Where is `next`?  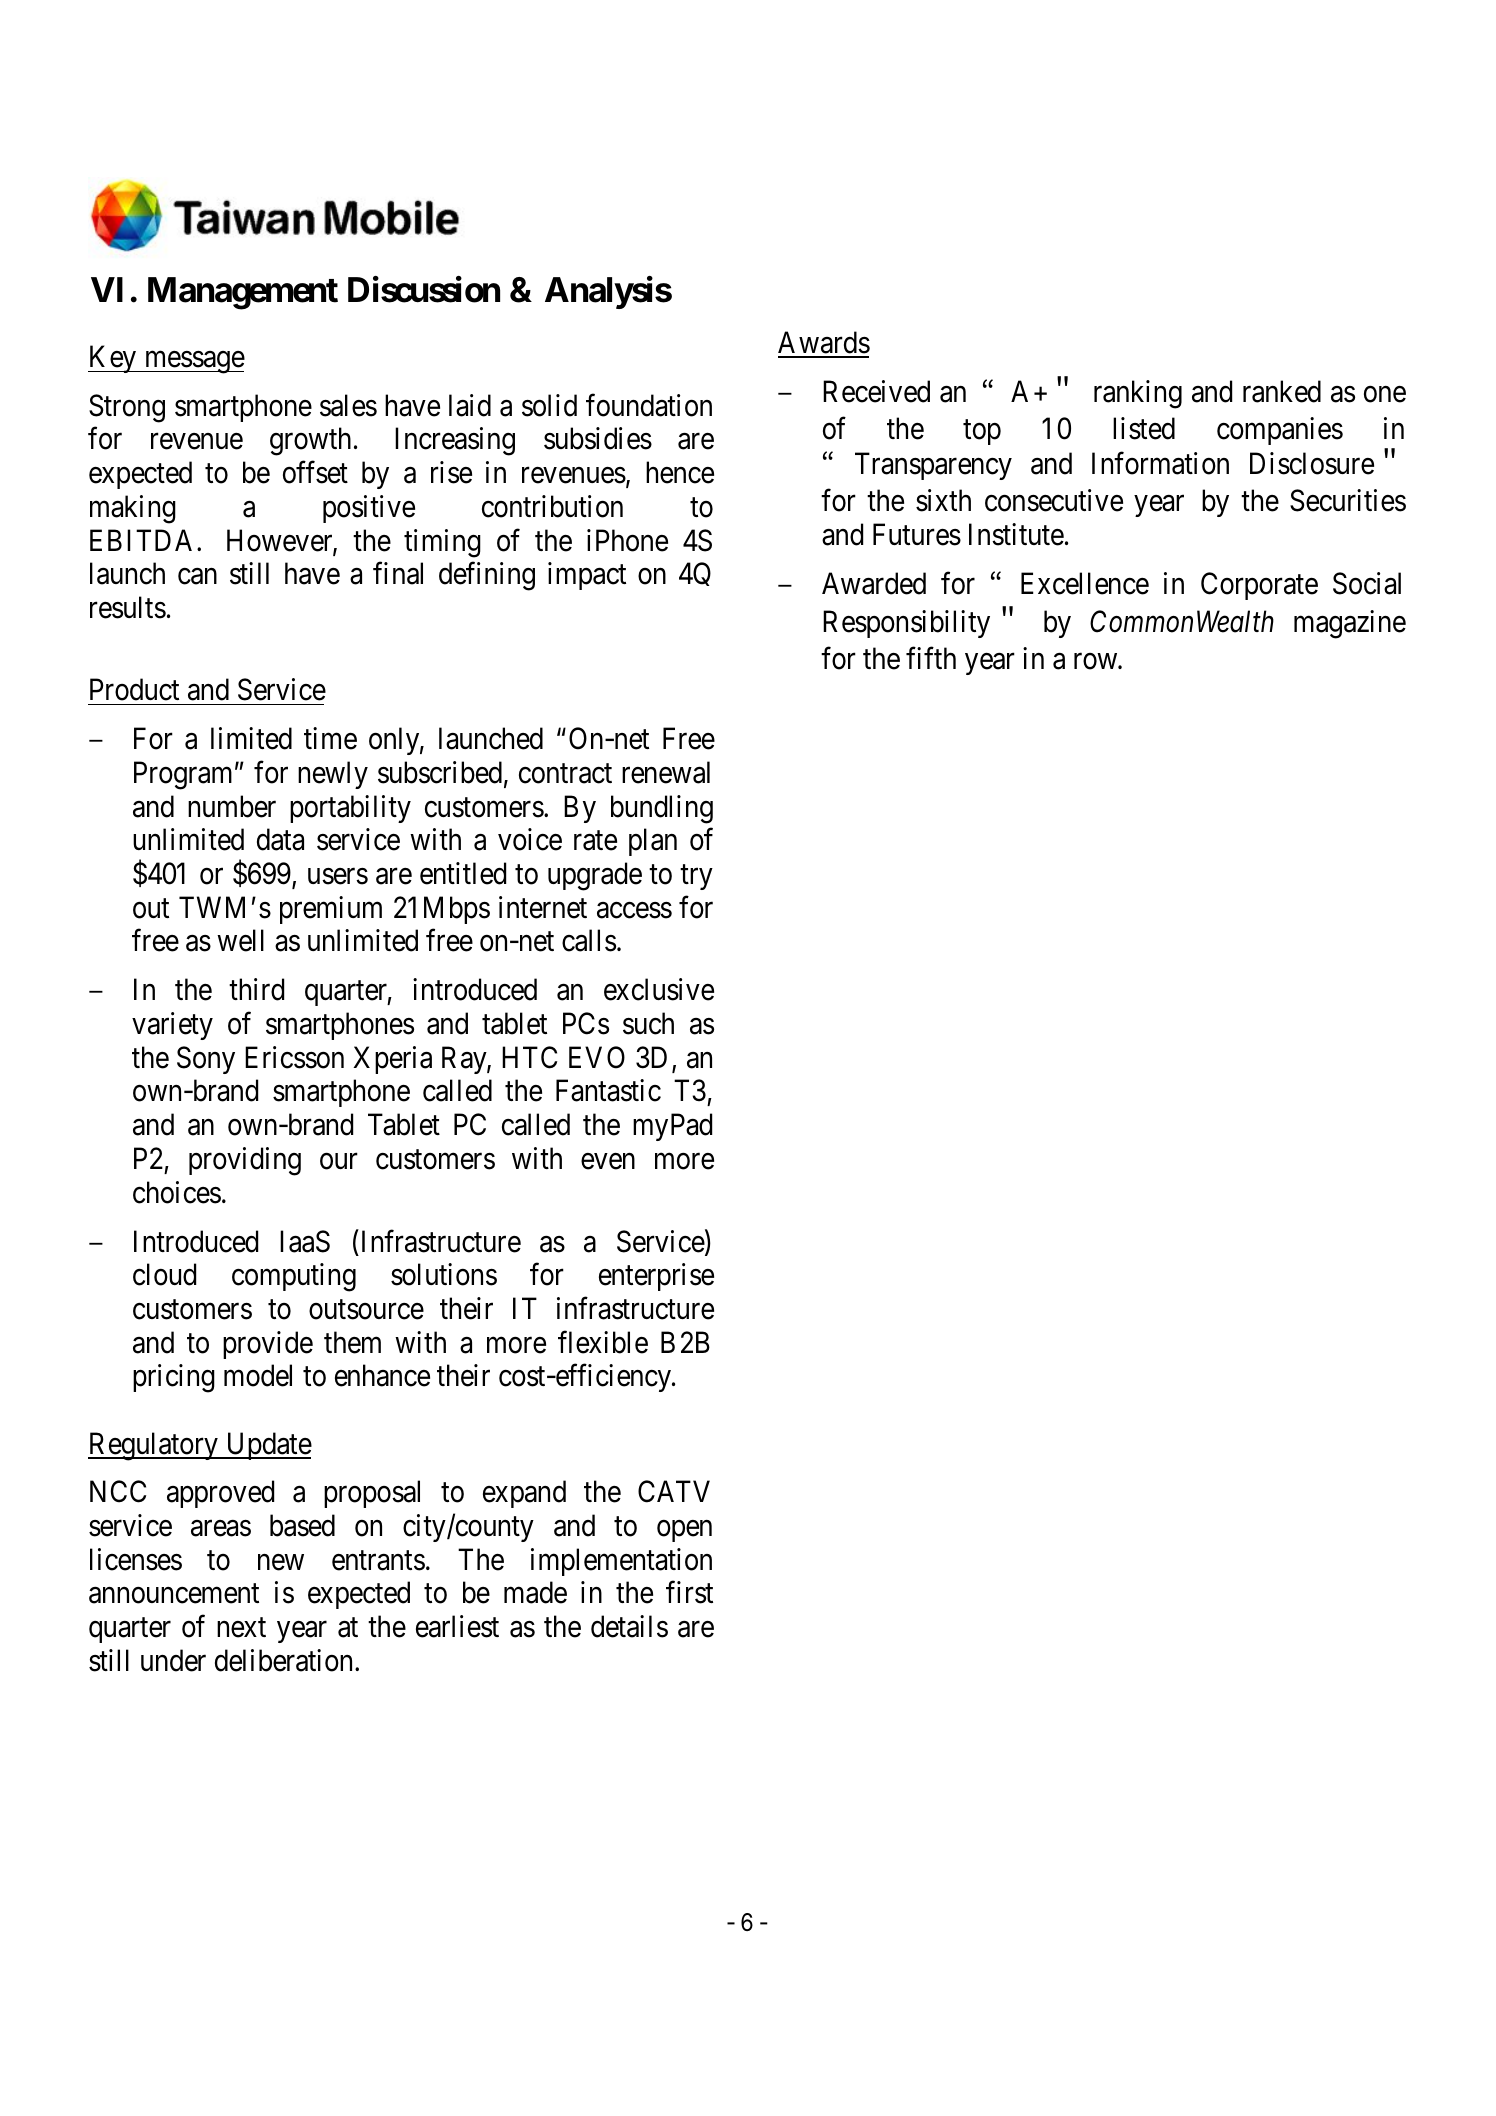 next is located at coordinates (241, 1628).
